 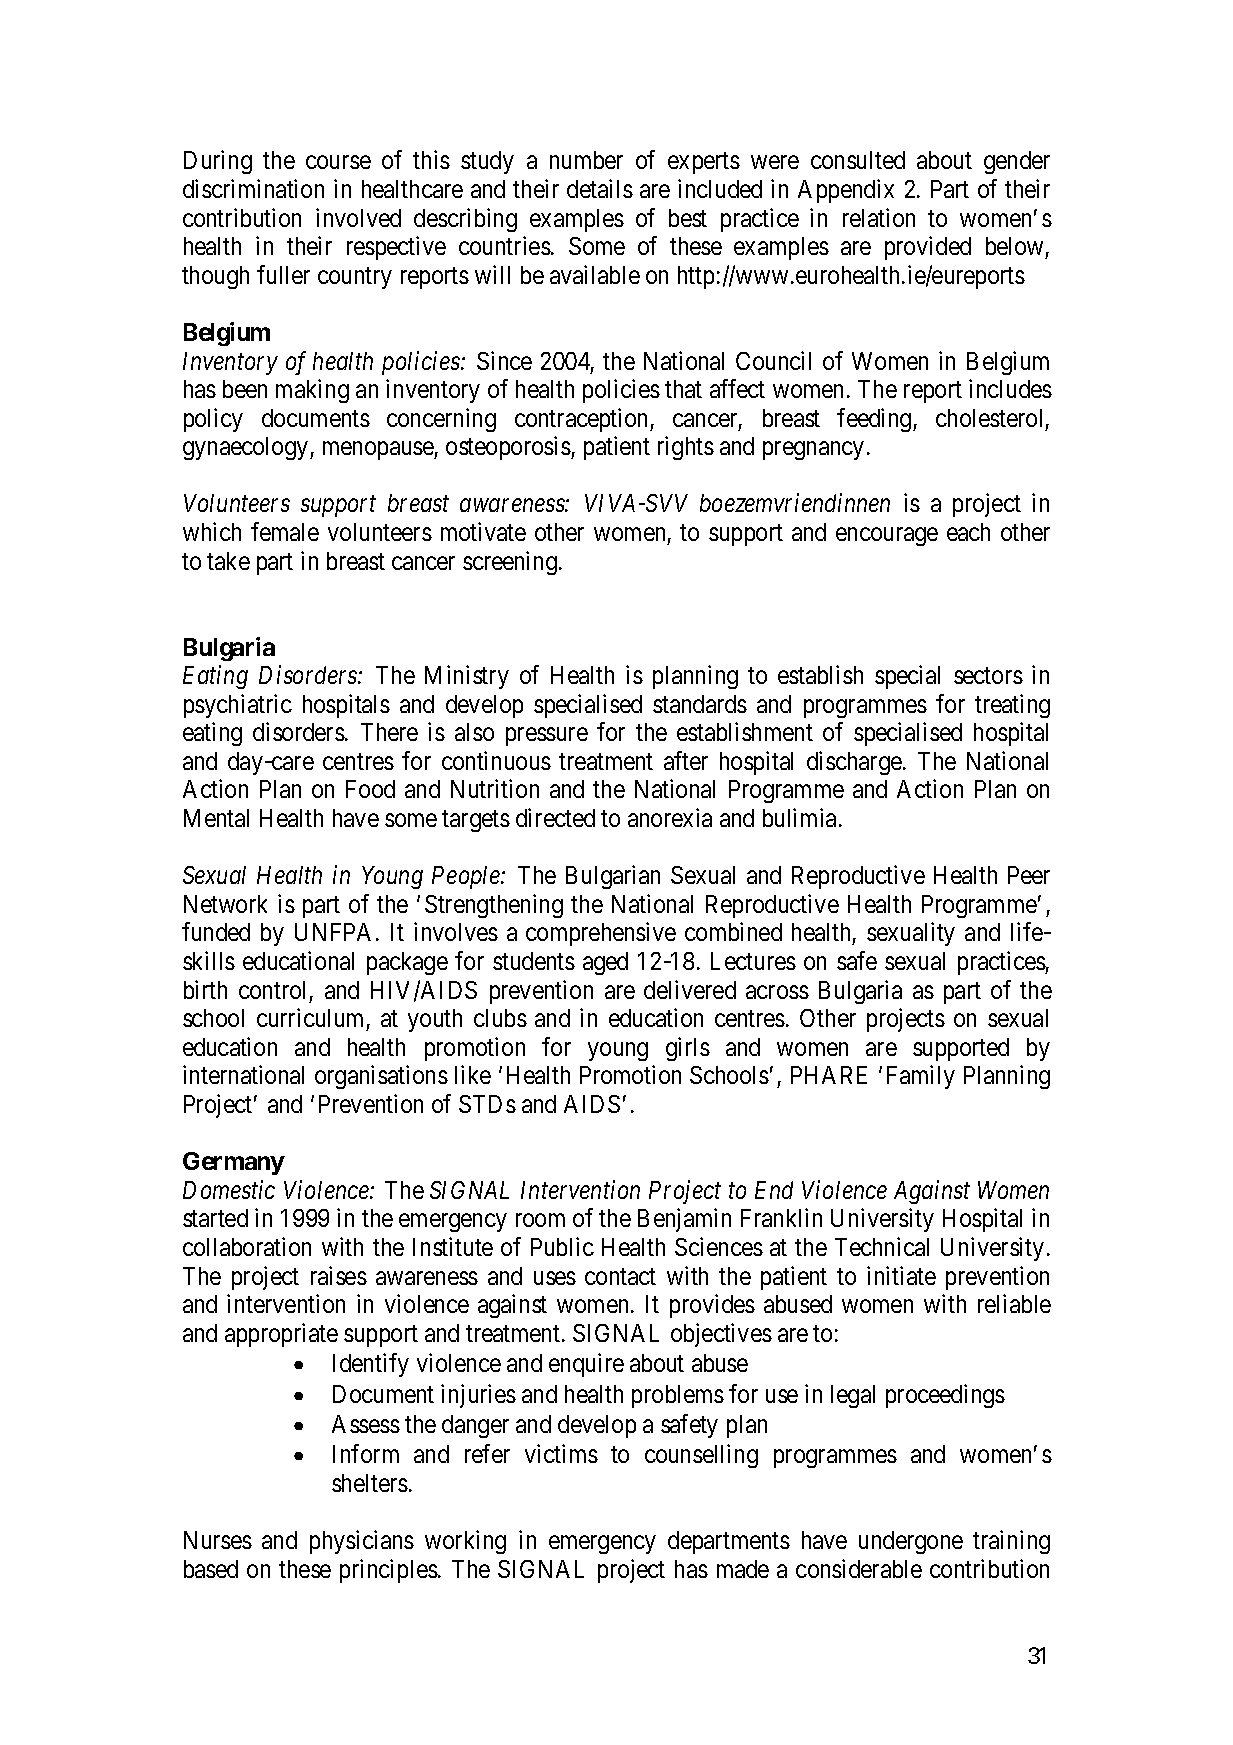 What do you see at coordinates (238, 706) in the page?
I see `psychiatric` at bounding box center [238, 706].
